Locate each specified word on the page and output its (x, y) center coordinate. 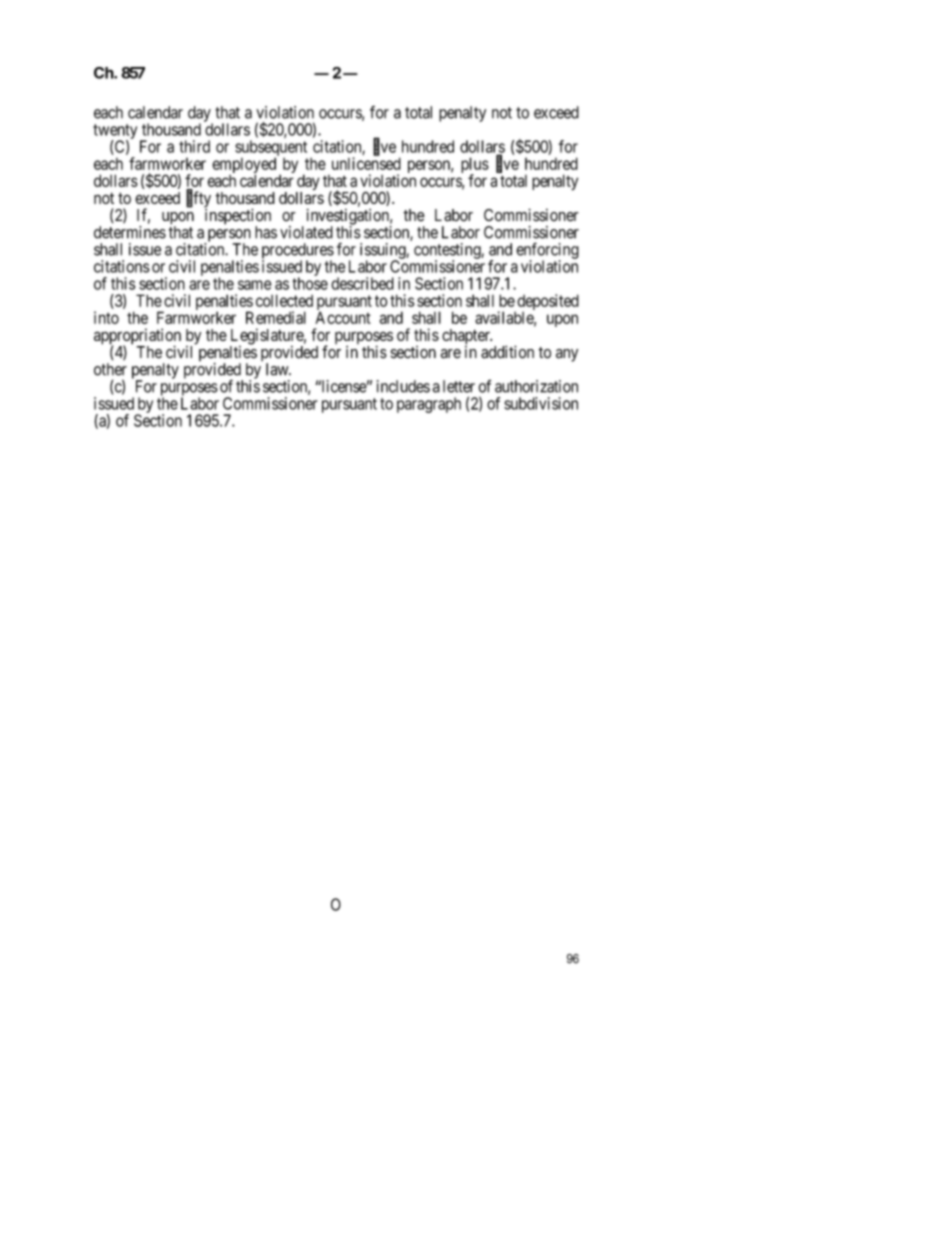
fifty (198, 200)
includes (403, 386)
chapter (467, 338)
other (110, 369)
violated (306, 232)
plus (475, 166)
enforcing (547, 251)
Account (343, 317)
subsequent (271, 149)
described (362, 283)
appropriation (137, 337)
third (194, 146)
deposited (547, 303)
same (255, 285)
